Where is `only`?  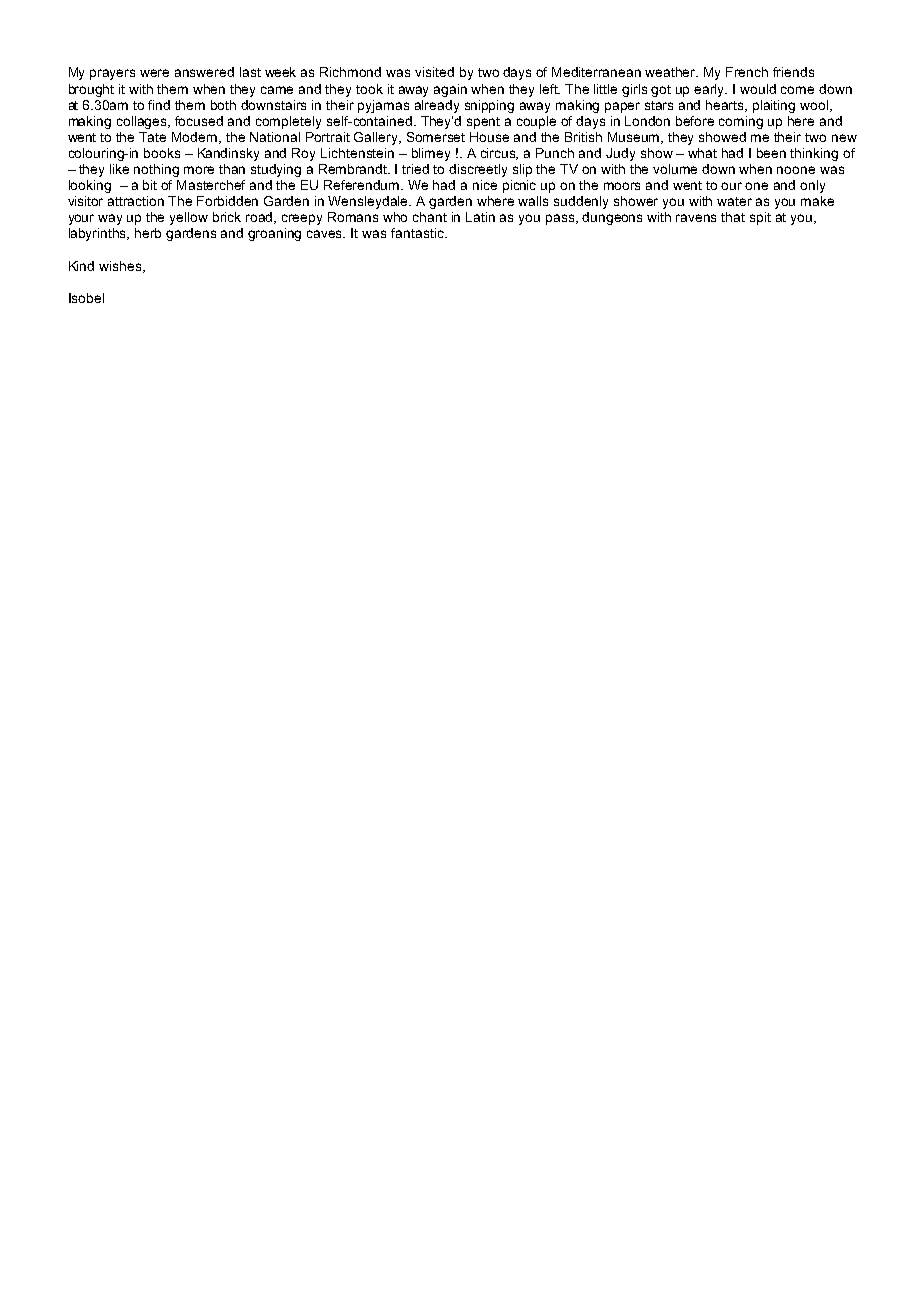 only is located at coordinates (812, 186).
